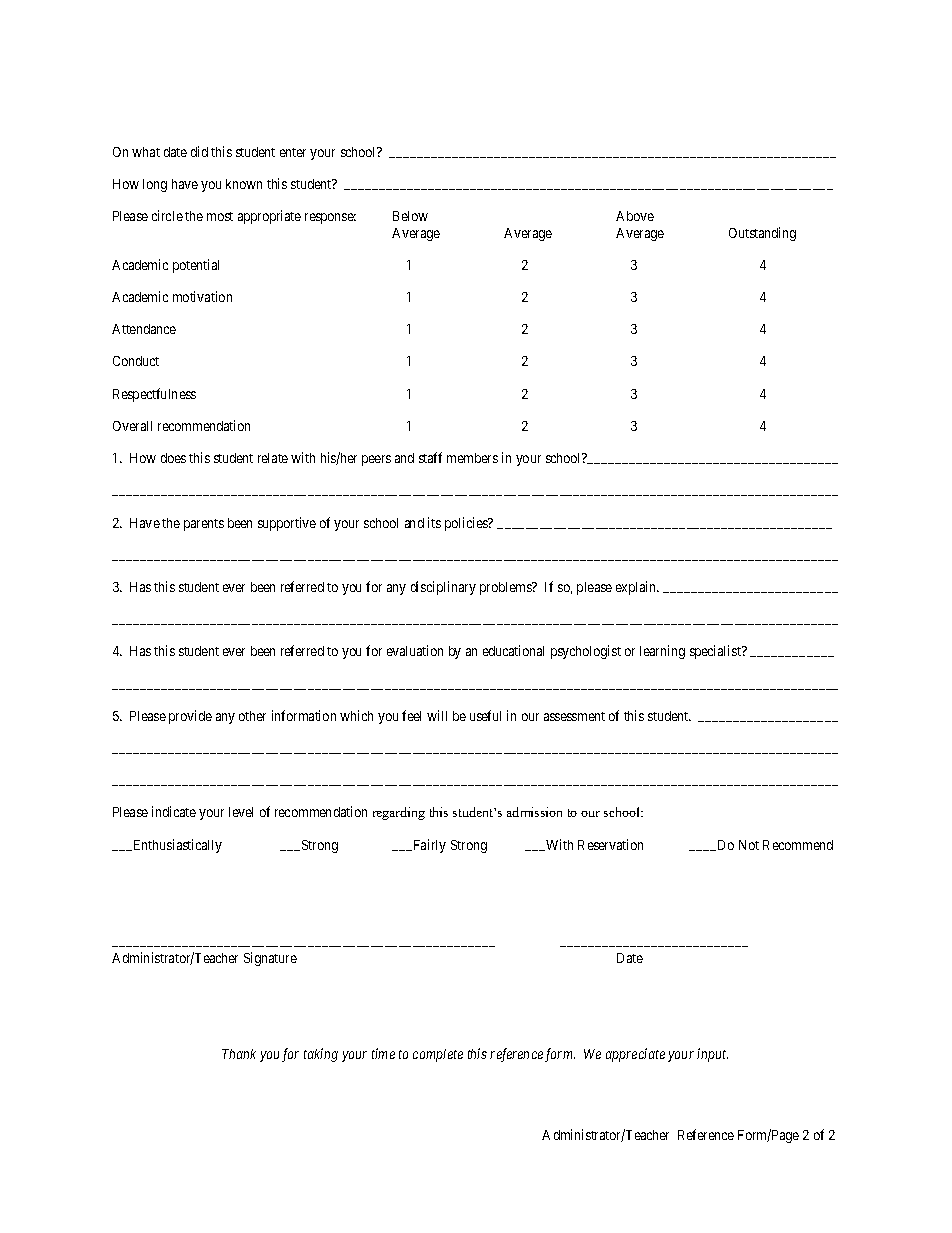  Describe the element at coordinates (399, 813) in the screenshot. I see `regarding` at that location.
